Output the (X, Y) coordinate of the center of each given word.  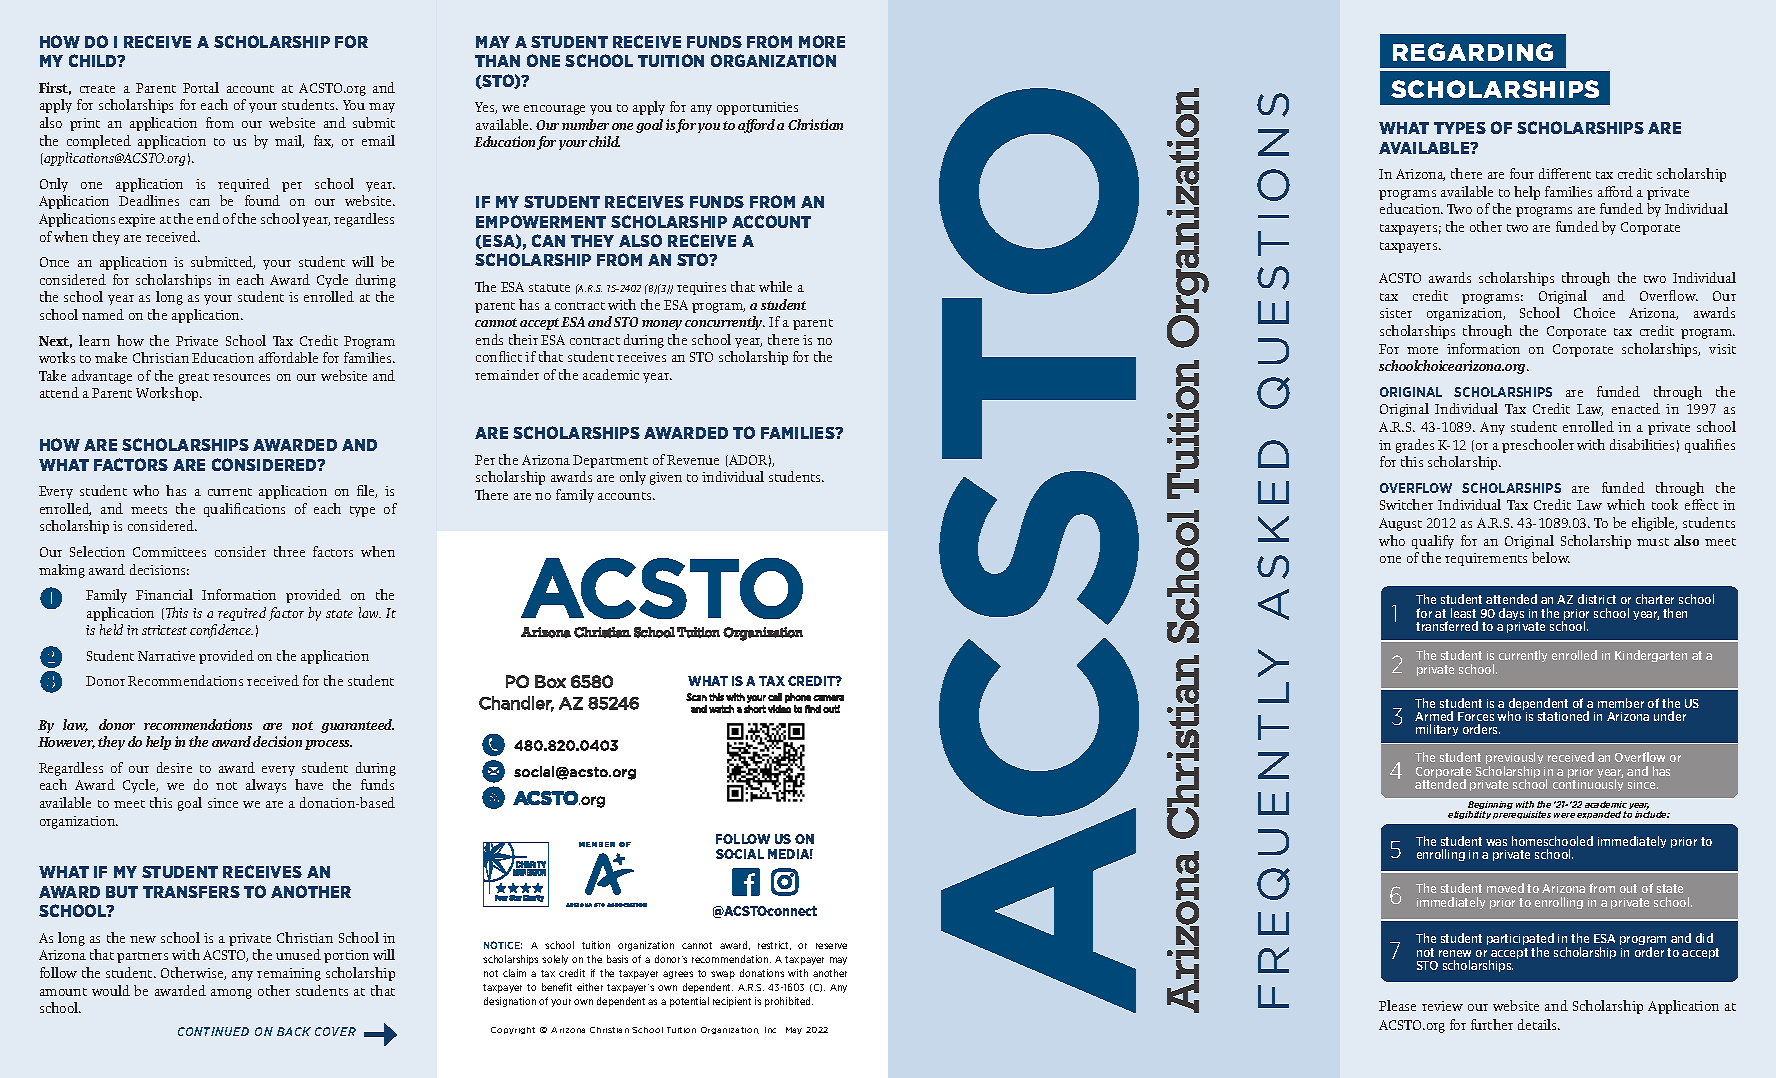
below (1551, 557)
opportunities (757, 108)
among (231, 994)
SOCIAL (740, 854)
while (775, 286)
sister (1396, 313)
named (103, 314)
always (266, 786)
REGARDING (1473, 52)
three (289, 551)
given (666, 478)
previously (1514, 759)
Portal (201, 87)
